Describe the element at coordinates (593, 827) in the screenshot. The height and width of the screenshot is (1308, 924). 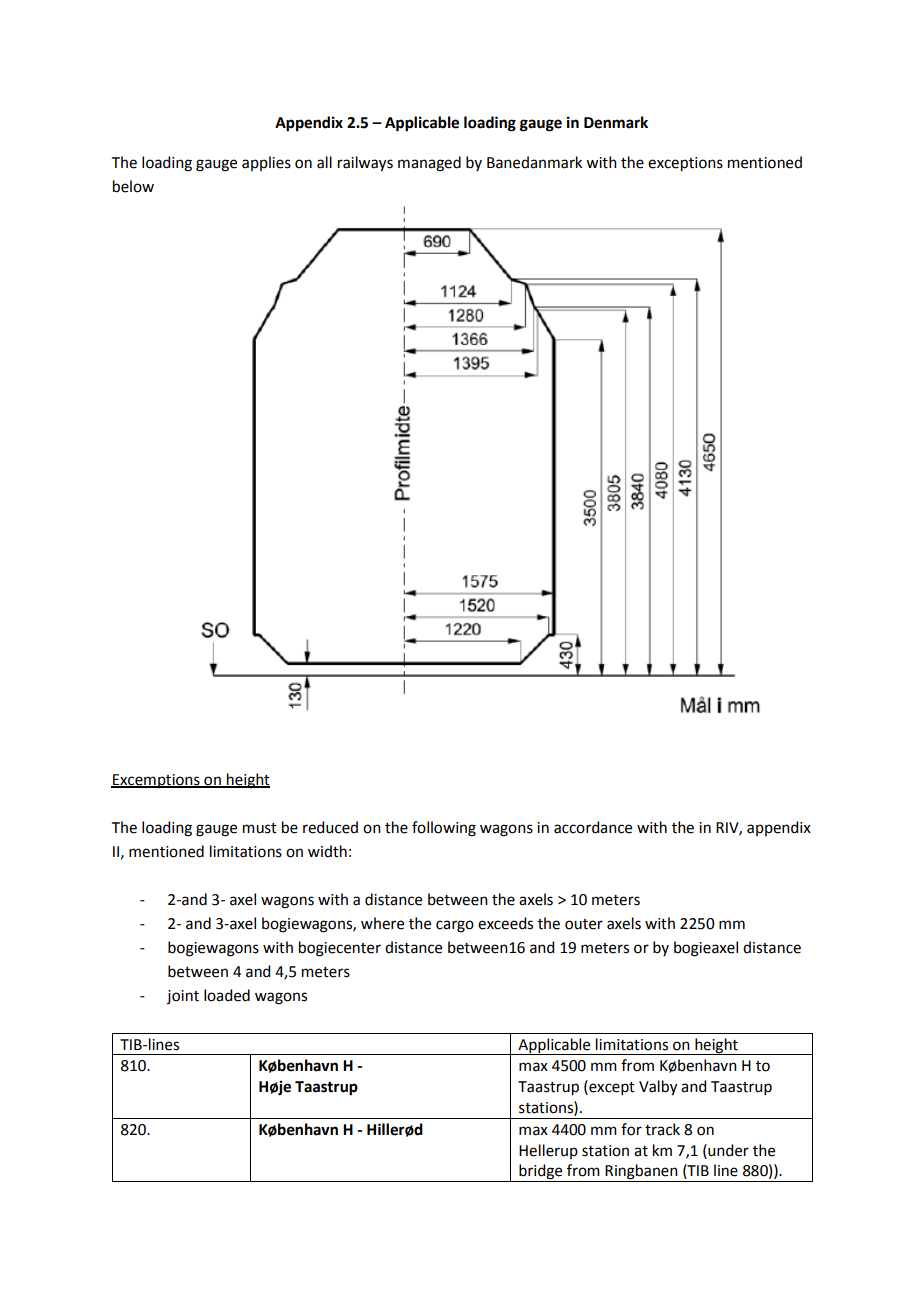
I see `accordance` at that location.
